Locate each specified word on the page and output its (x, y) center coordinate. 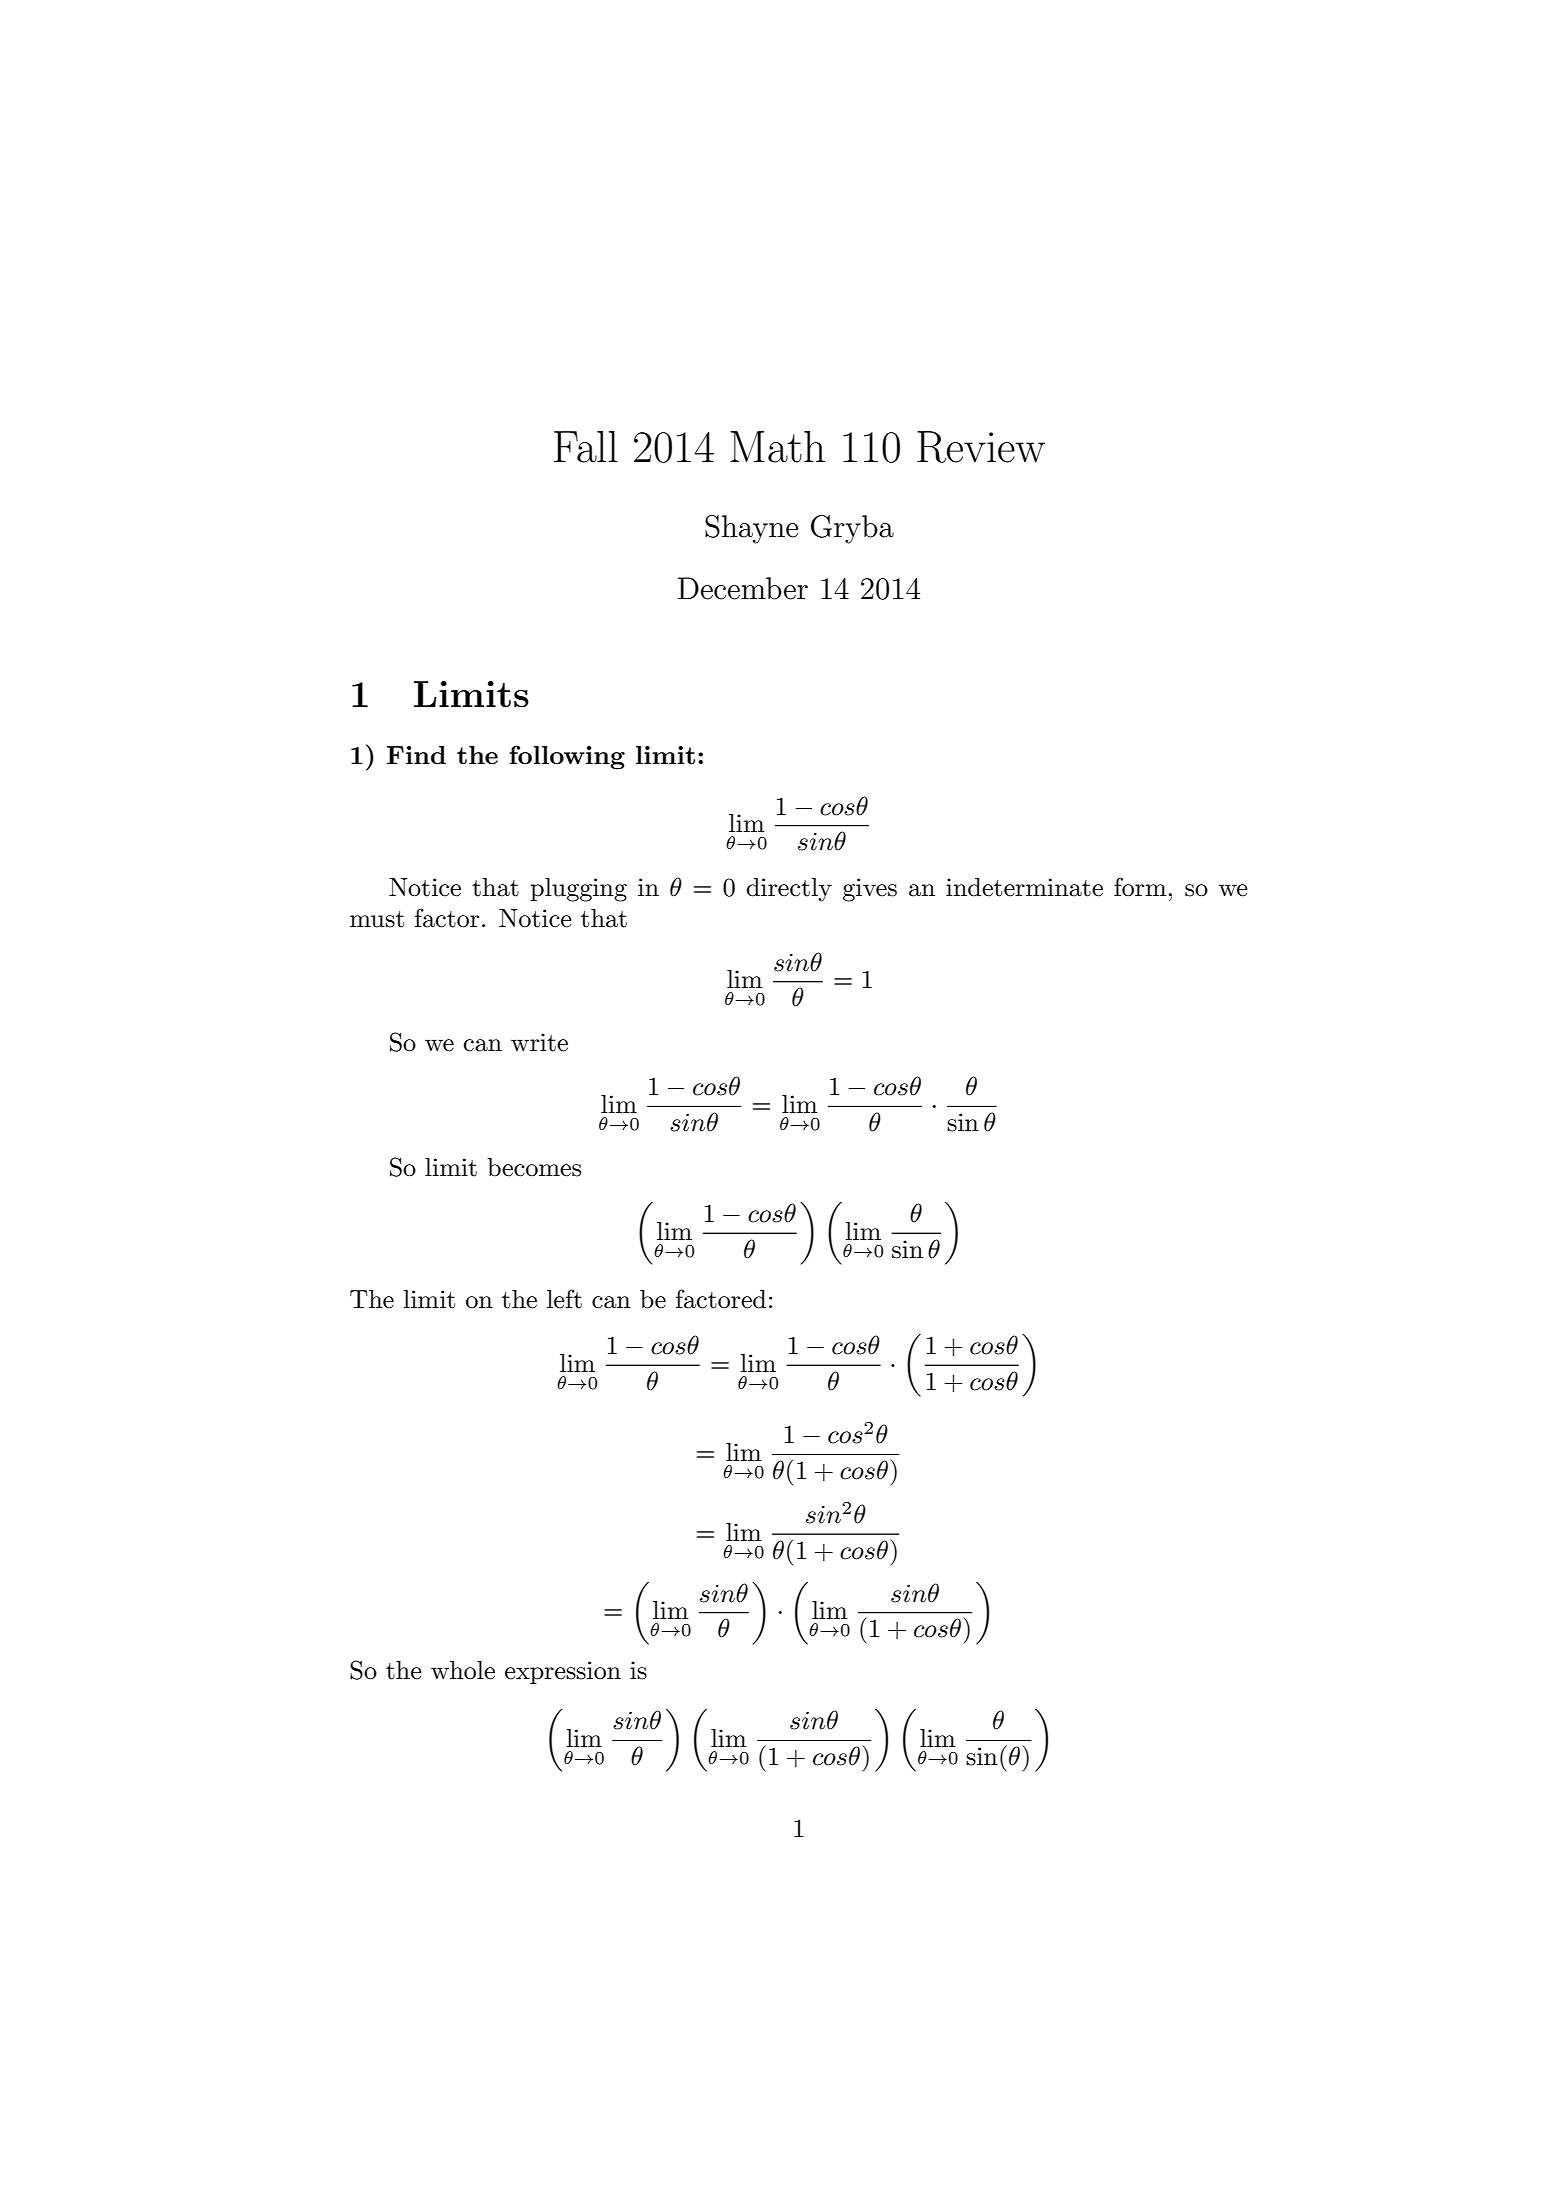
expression (563, 1672)
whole (463, 1670)
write (539, 1042)
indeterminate (1024, 887)
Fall (586, 447)
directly (789, 890)
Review (981, 447)
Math (777, 447)
